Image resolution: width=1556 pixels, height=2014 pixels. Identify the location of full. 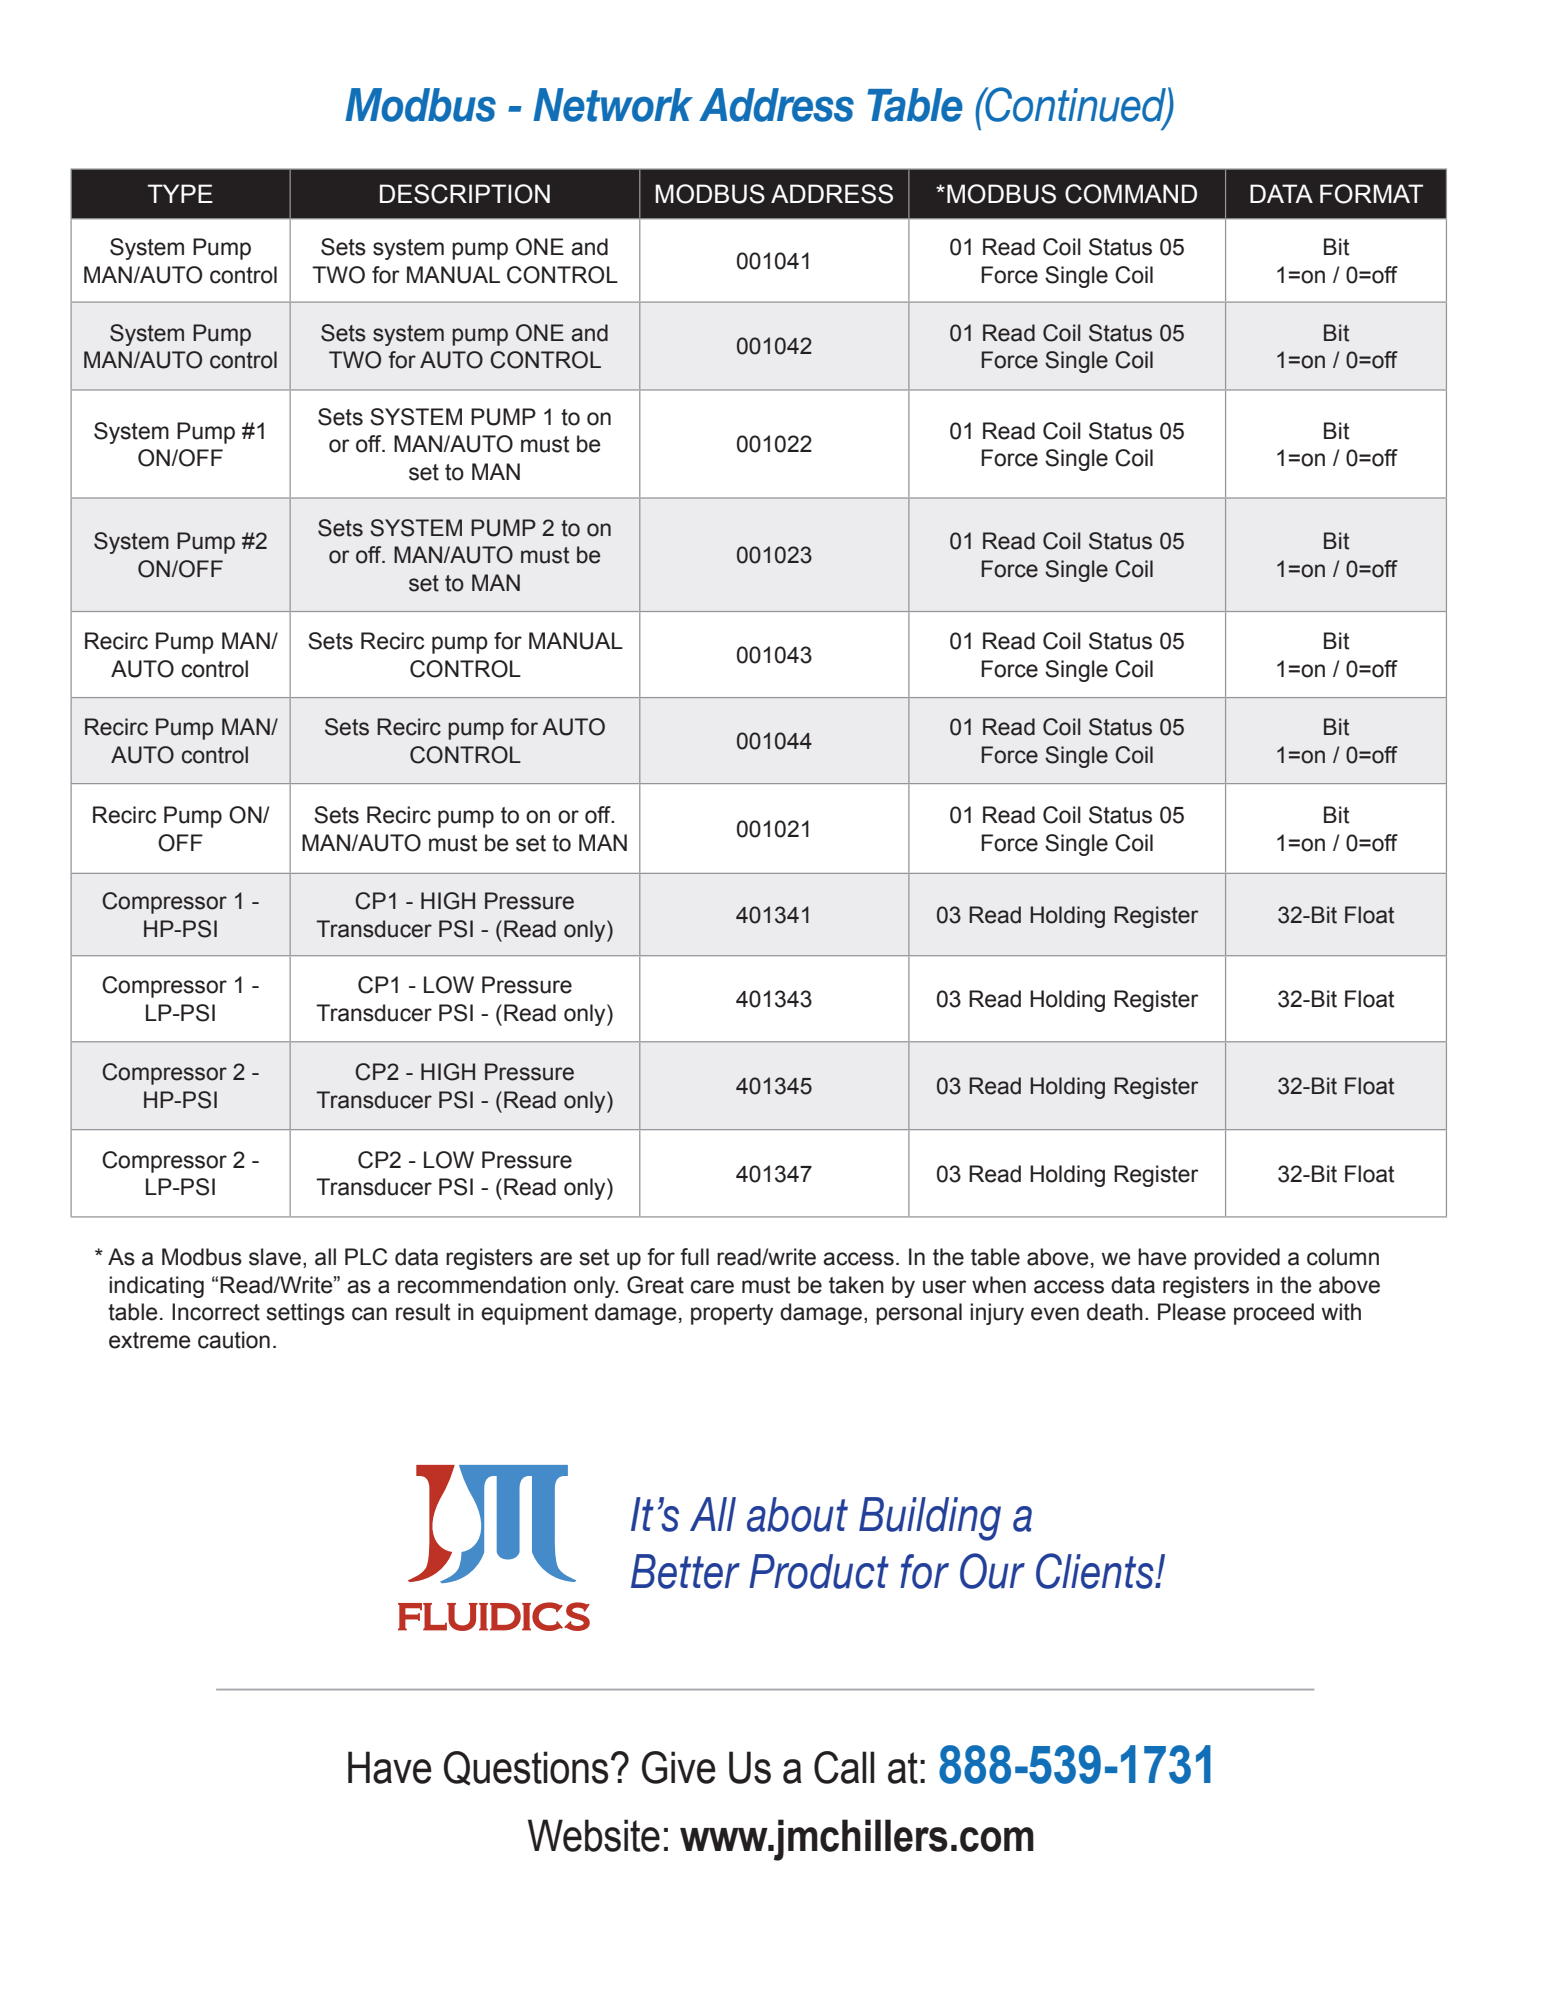
(694, 1257).
